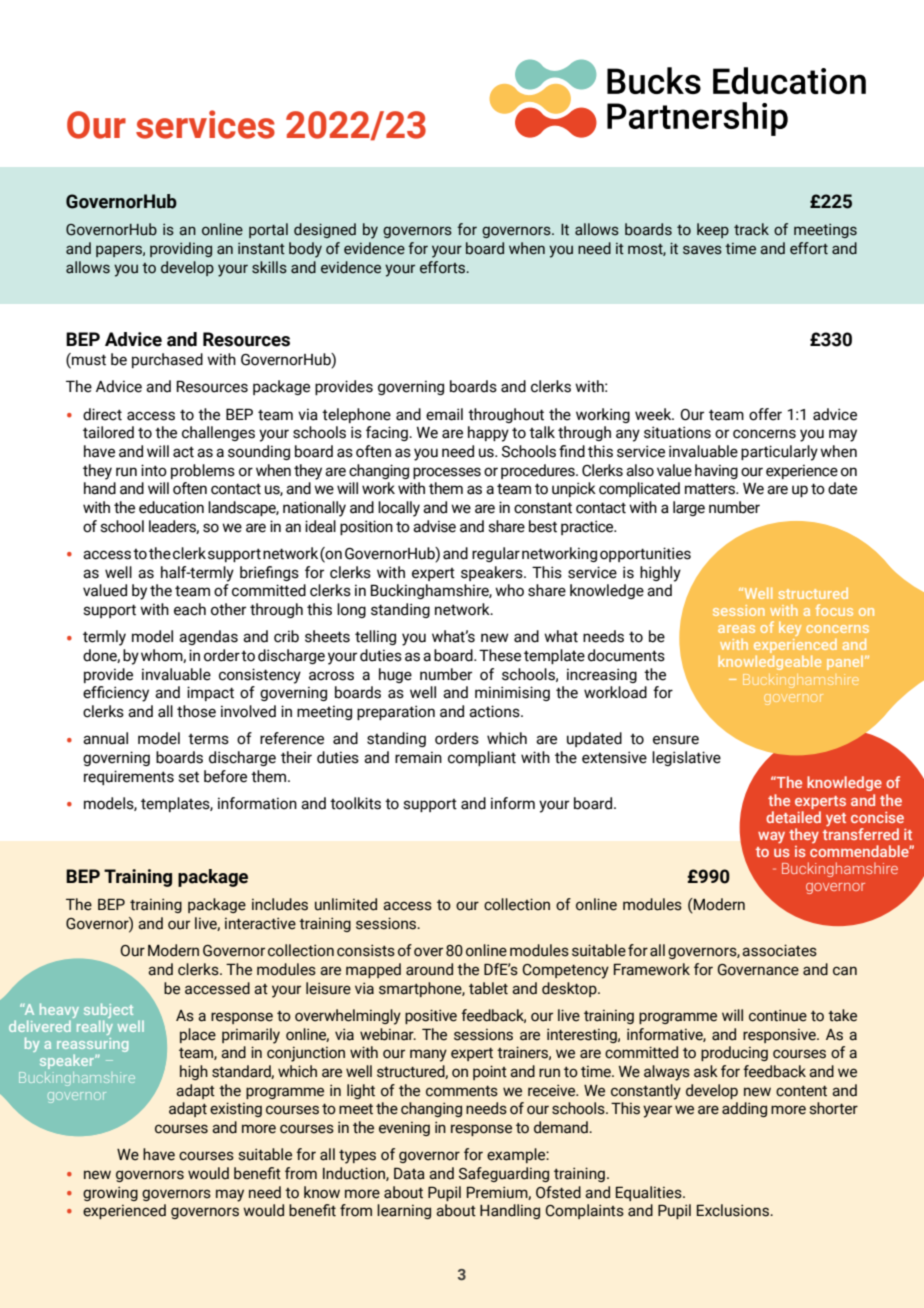 The height and width of the document is (1308, 924). What do you see at coordinates (196, 711) in the document?
I see `those` at bounding box center [196, 711].
